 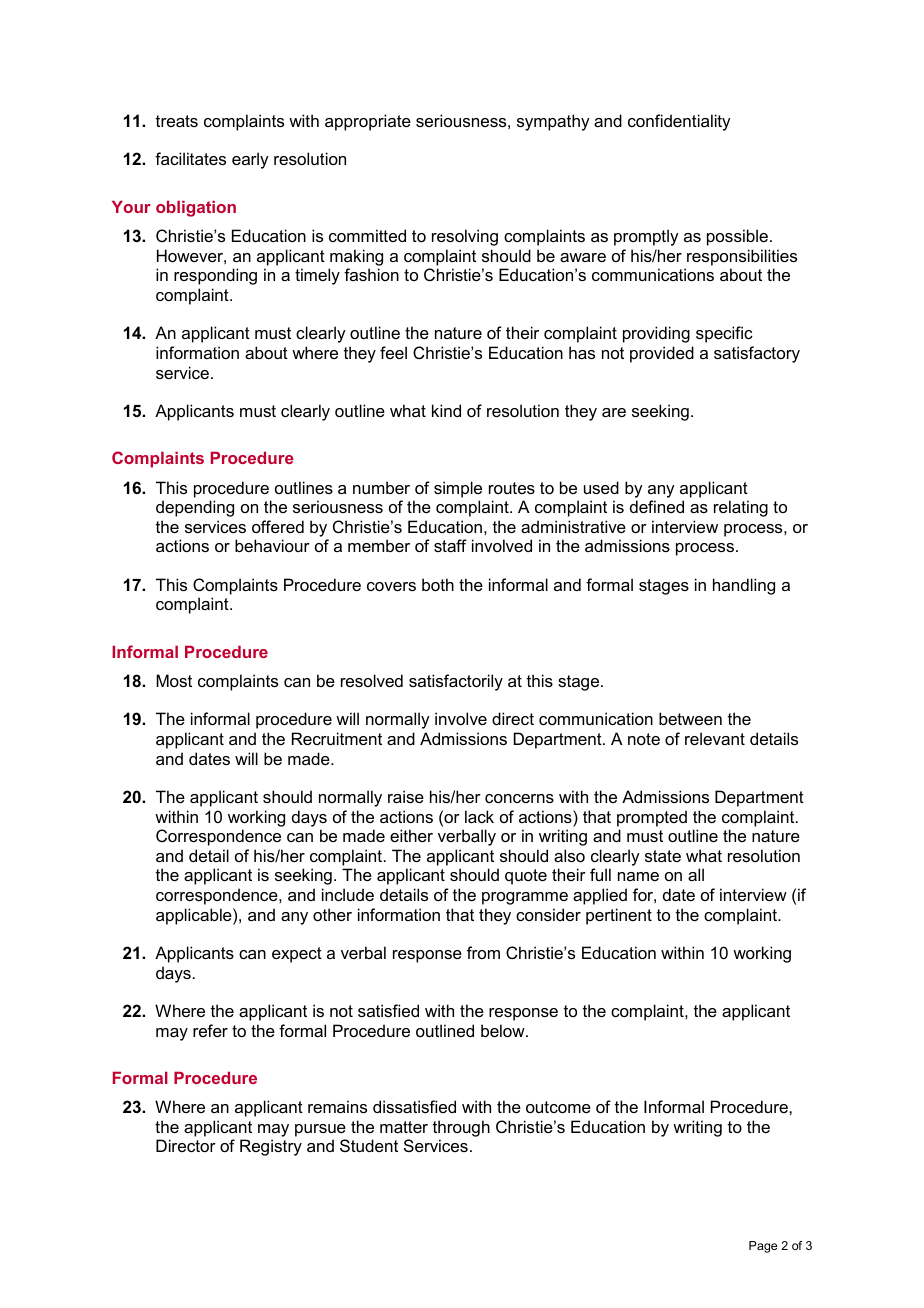 What do you see at coordinates (662, 354) in the screenshot?
I see `provided` at bounding box center [662, 354].
